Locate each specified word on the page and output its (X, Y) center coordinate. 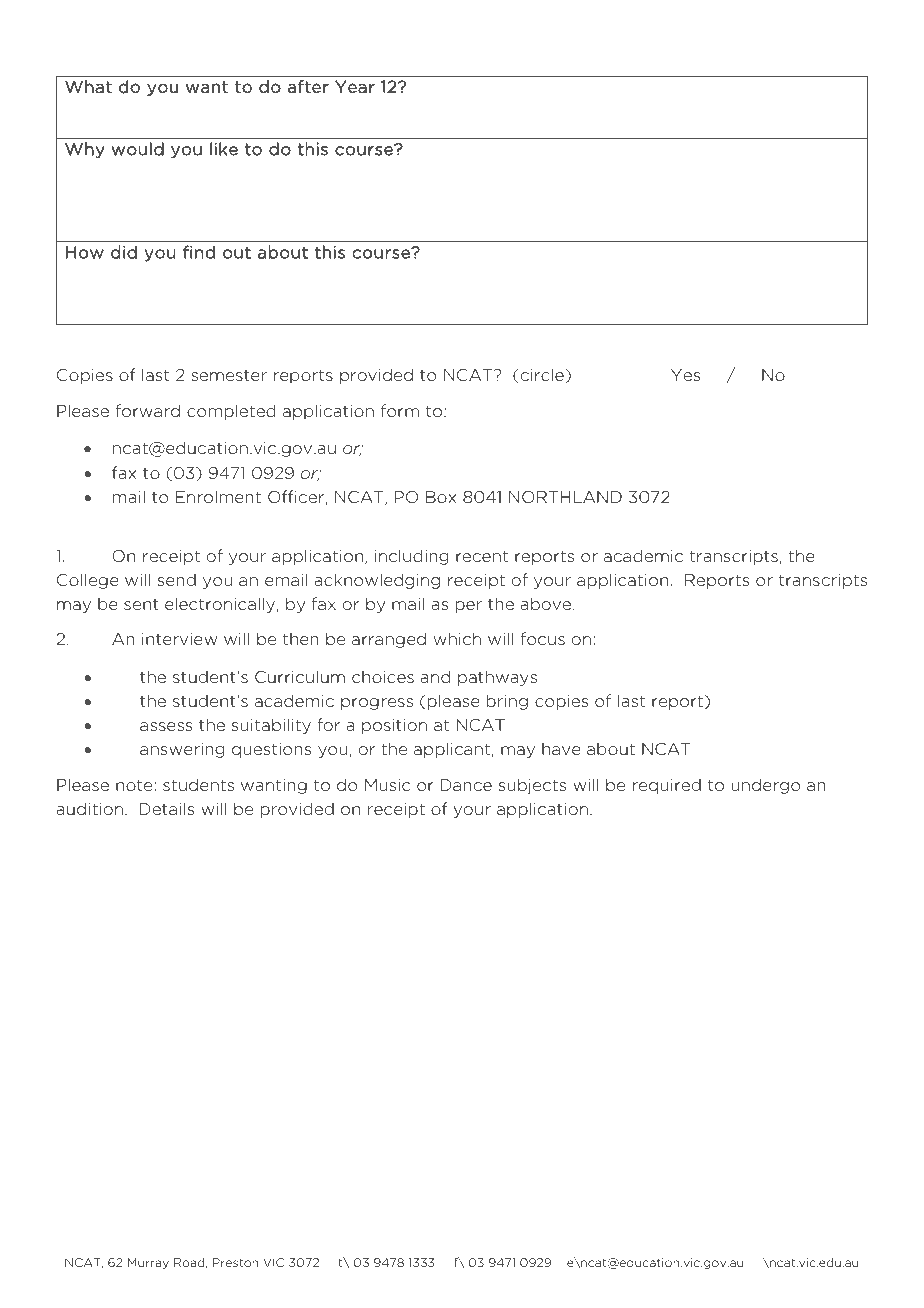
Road (190, 1263)
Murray (148, 1263)
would (138, 149)
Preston (235, 1262)
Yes (685, 375)
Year (355, 87)
